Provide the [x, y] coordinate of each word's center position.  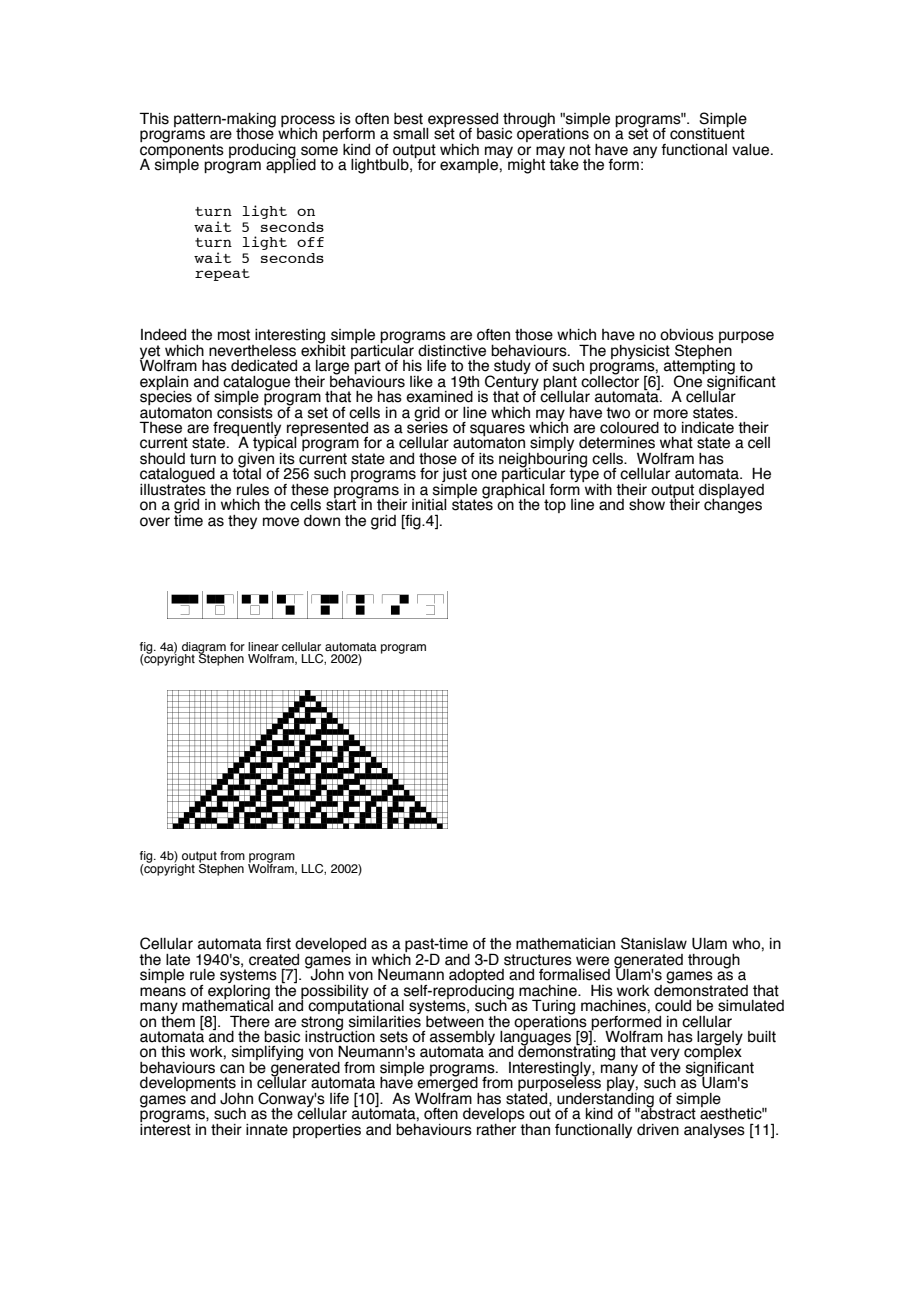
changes [733, 505]
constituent [707, 133]
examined [439, 397]
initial [429, 505]
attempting [700, 367]
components [182, 151]
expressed [462, 121]
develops [495, 1116]
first [278, 944]
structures [538, 960]
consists [245, 411]
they [242, 522]
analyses [714, 1131]
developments [189, 1085]
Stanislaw [654, 943]
